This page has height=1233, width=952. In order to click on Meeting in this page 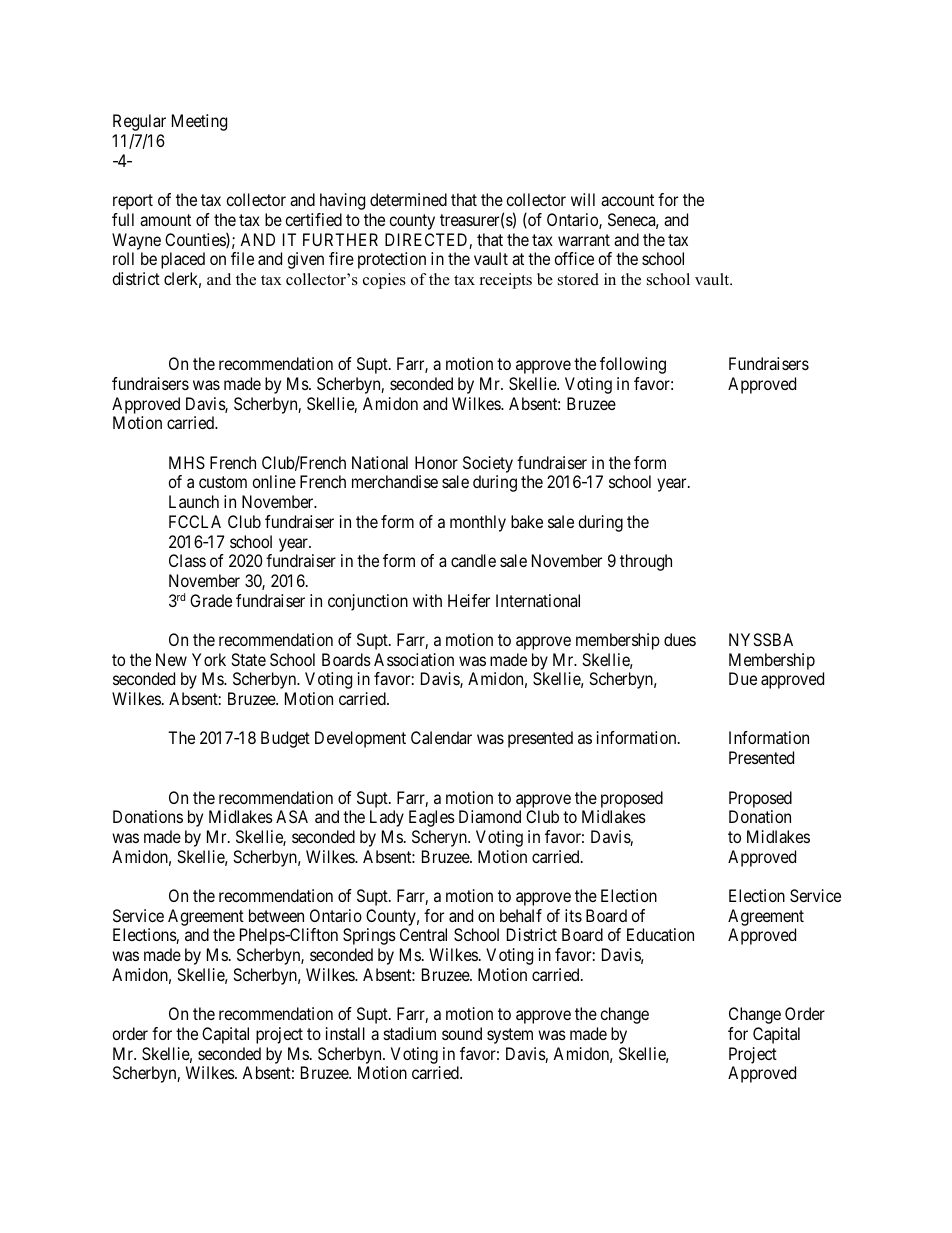, I will do `click(199, 122)`.
